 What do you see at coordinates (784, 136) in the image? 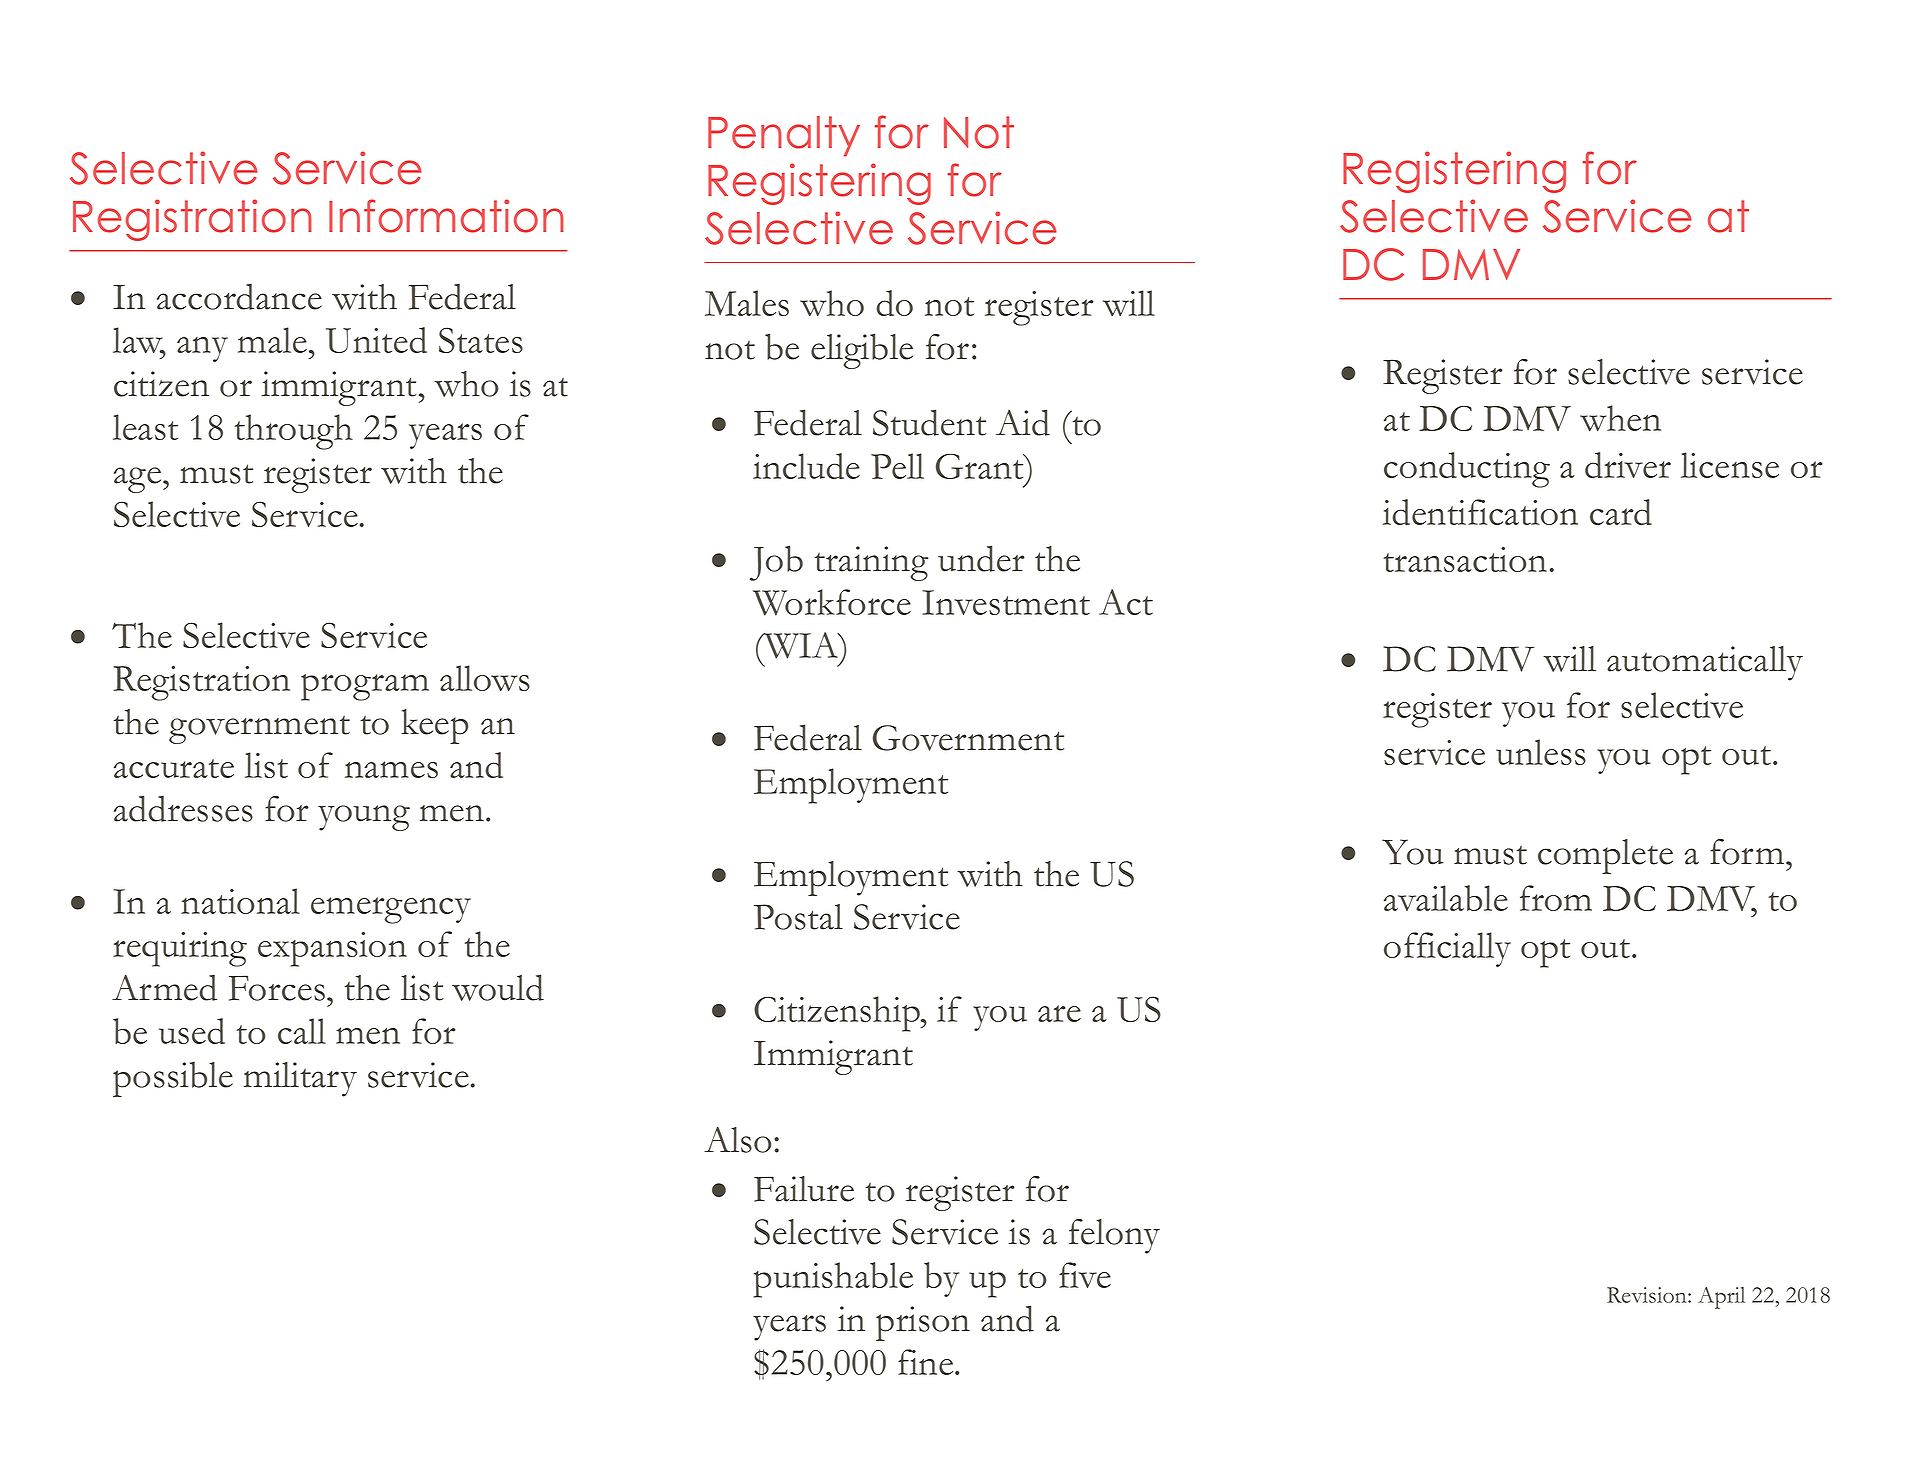
I see `Penalty` at bounding box center [784, 136].
